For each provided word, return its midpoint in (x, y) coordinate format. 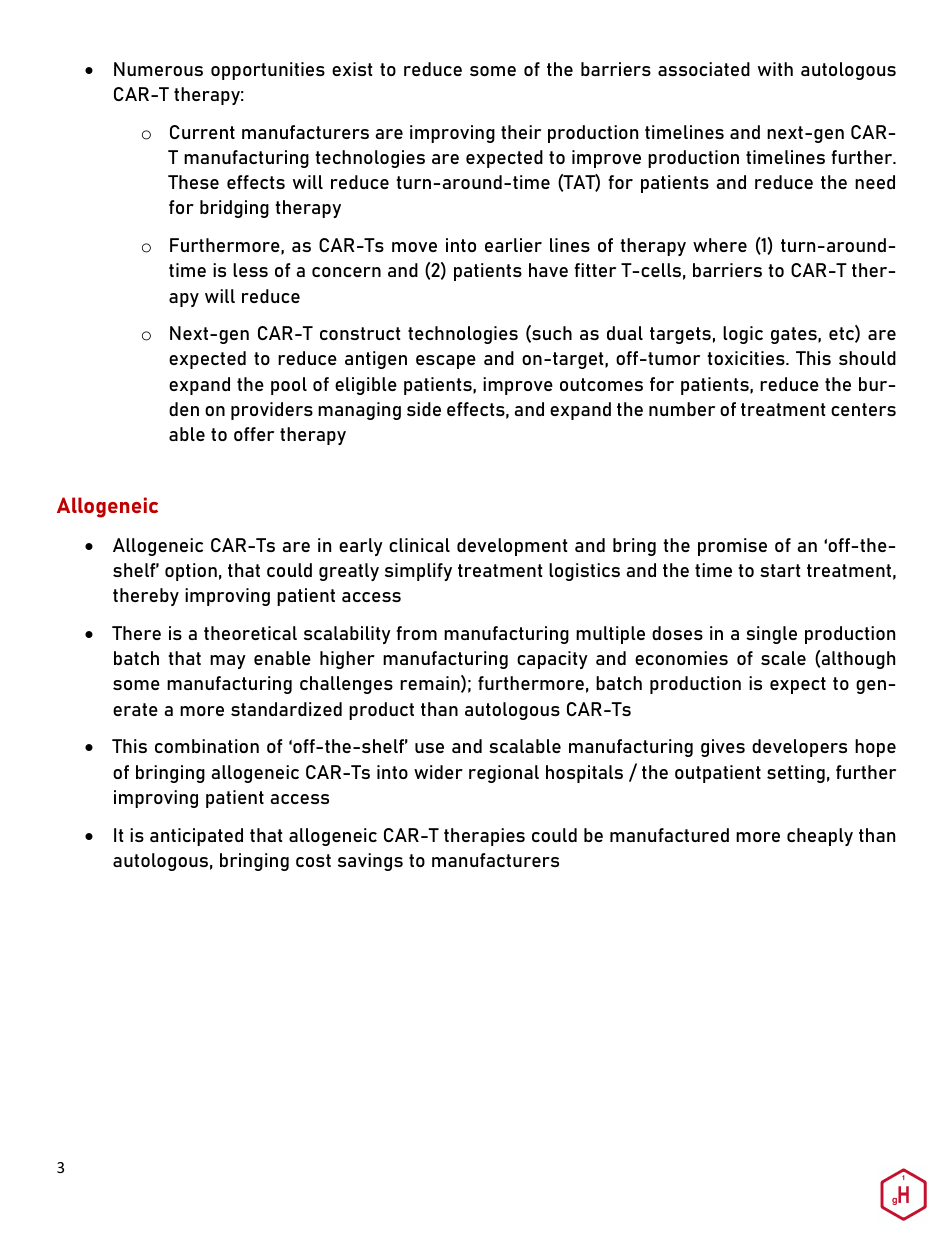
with (775, 69)
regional (504, 774)
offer (254, 434)
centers (863, 409)
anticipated (196, 837)
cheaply (820, 837)
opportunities (268, 71)
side (424, 409)
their (521, 132)
